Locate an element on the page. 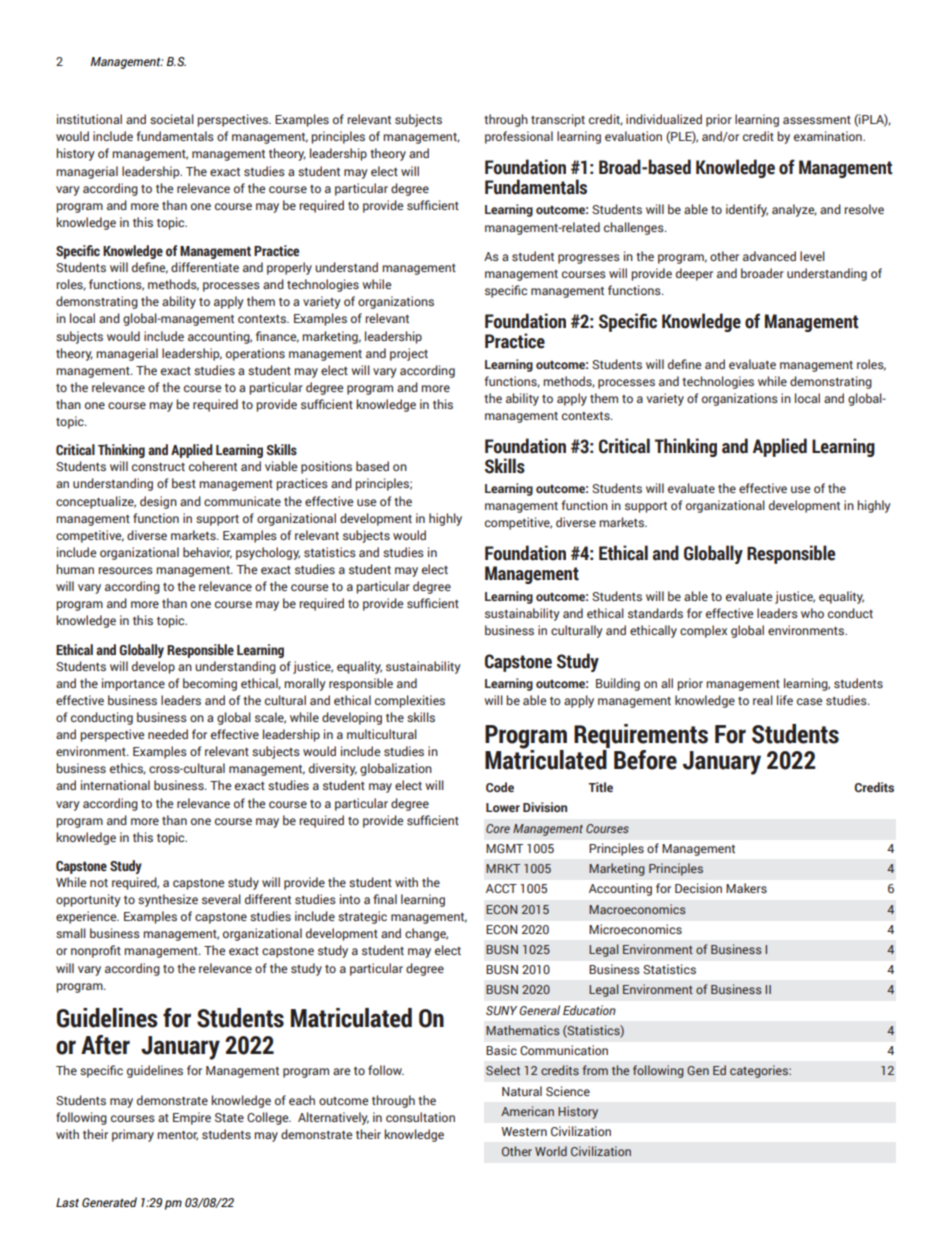 This page has width=952, height=1233. mentor is located at coordinates (177, 1136).
